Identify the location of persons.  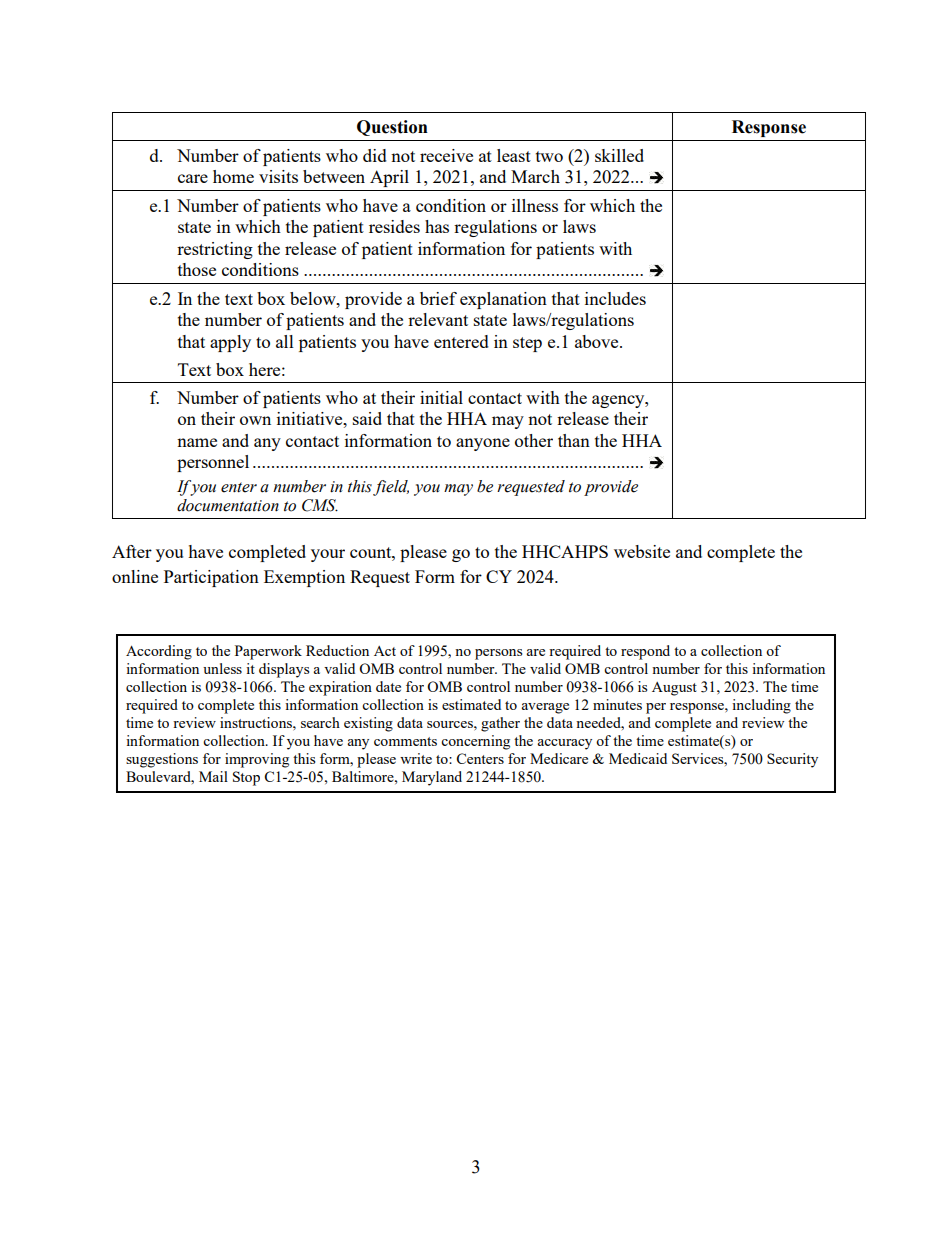
(498, 654).
